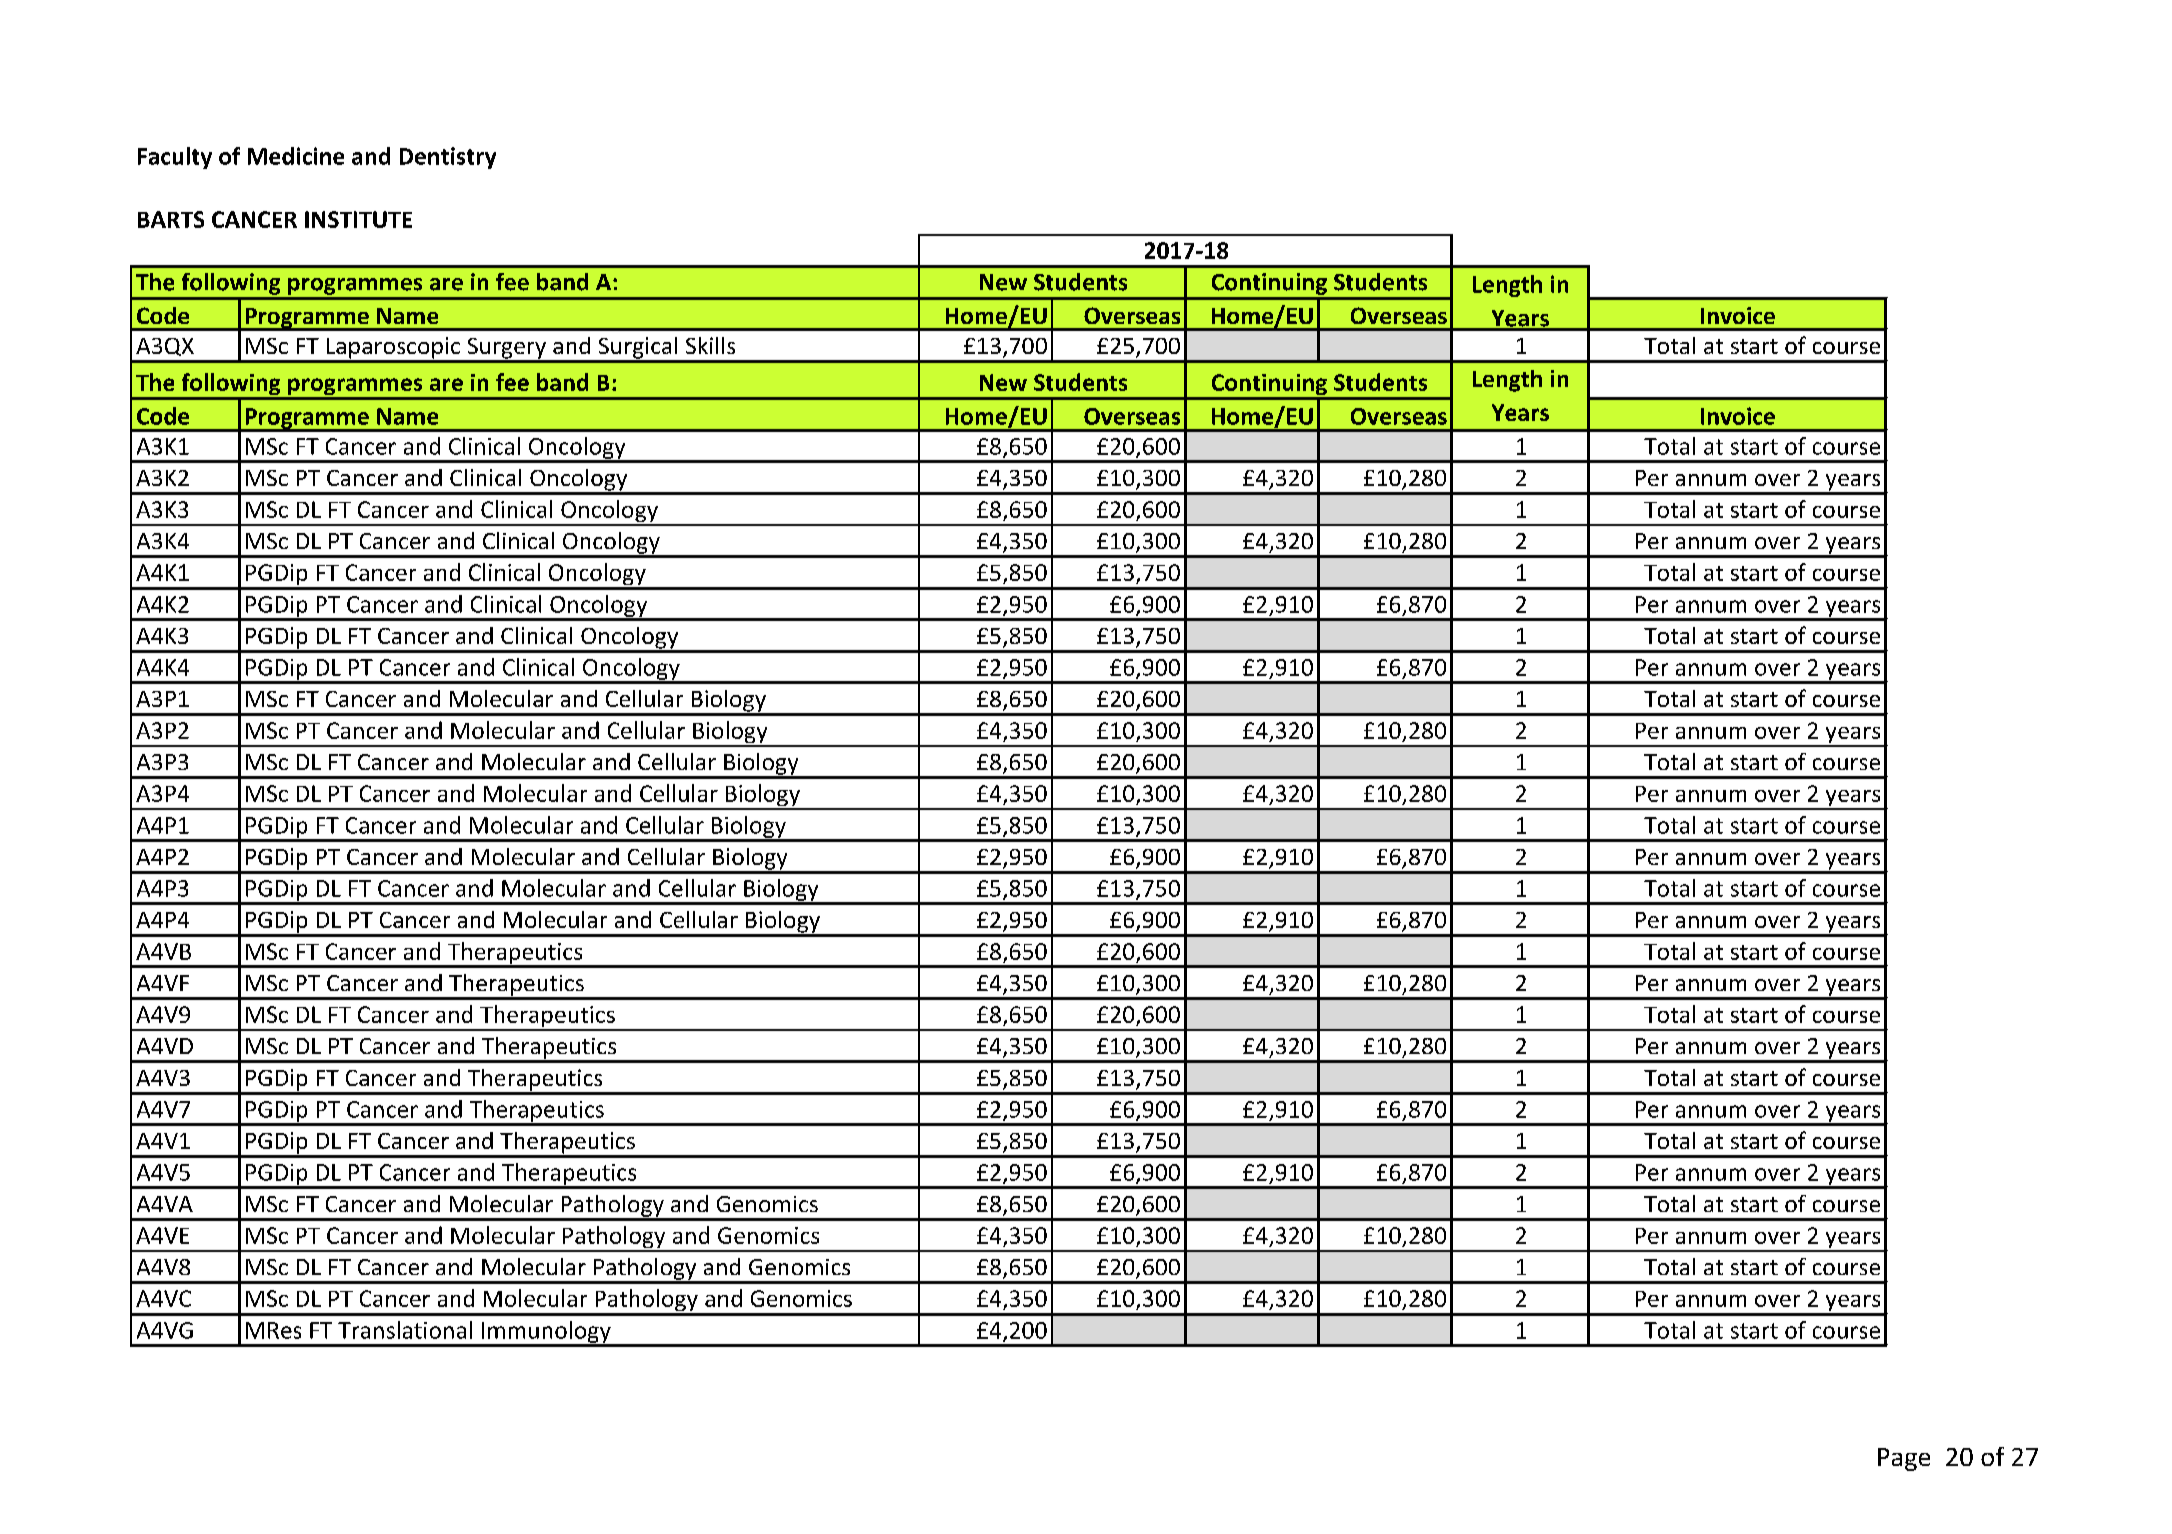 Image resolution: width=2172 pixels, height=1534 pixels. Describe the element at coordinates (405, 1330) in the screenshot. I see `Translational` at that location.
